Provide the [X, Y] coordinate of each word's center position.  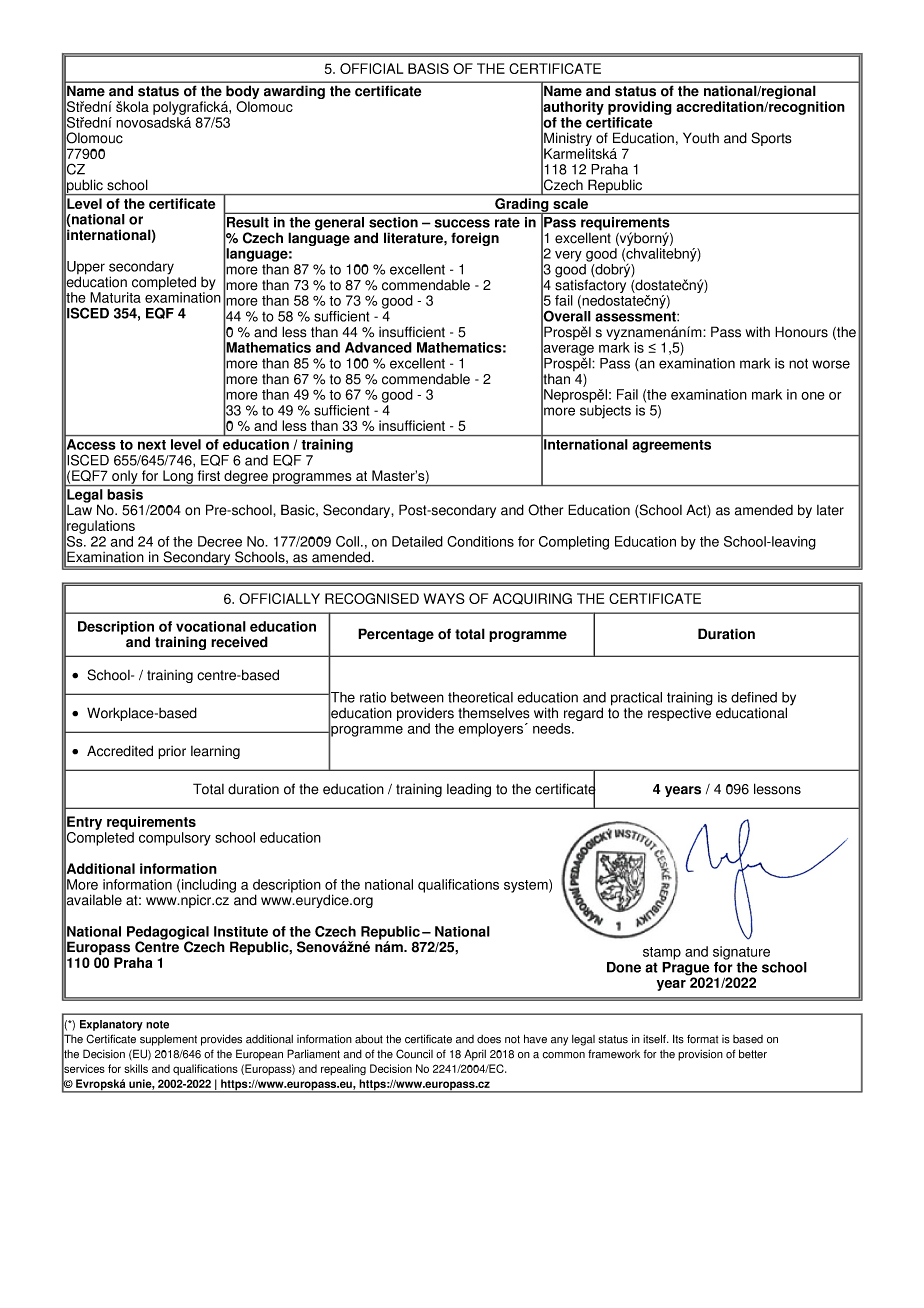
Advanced [378, 347]
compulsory [175, 839]
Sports [771, 139]
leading [469, 790]
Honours [801, 332]
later [830, 510]
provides [221, 1040]
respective [679, 713]
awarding [294, 92]
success [462, 223]
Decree [220, 541]
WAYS [444, 598]
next [152, 445]
